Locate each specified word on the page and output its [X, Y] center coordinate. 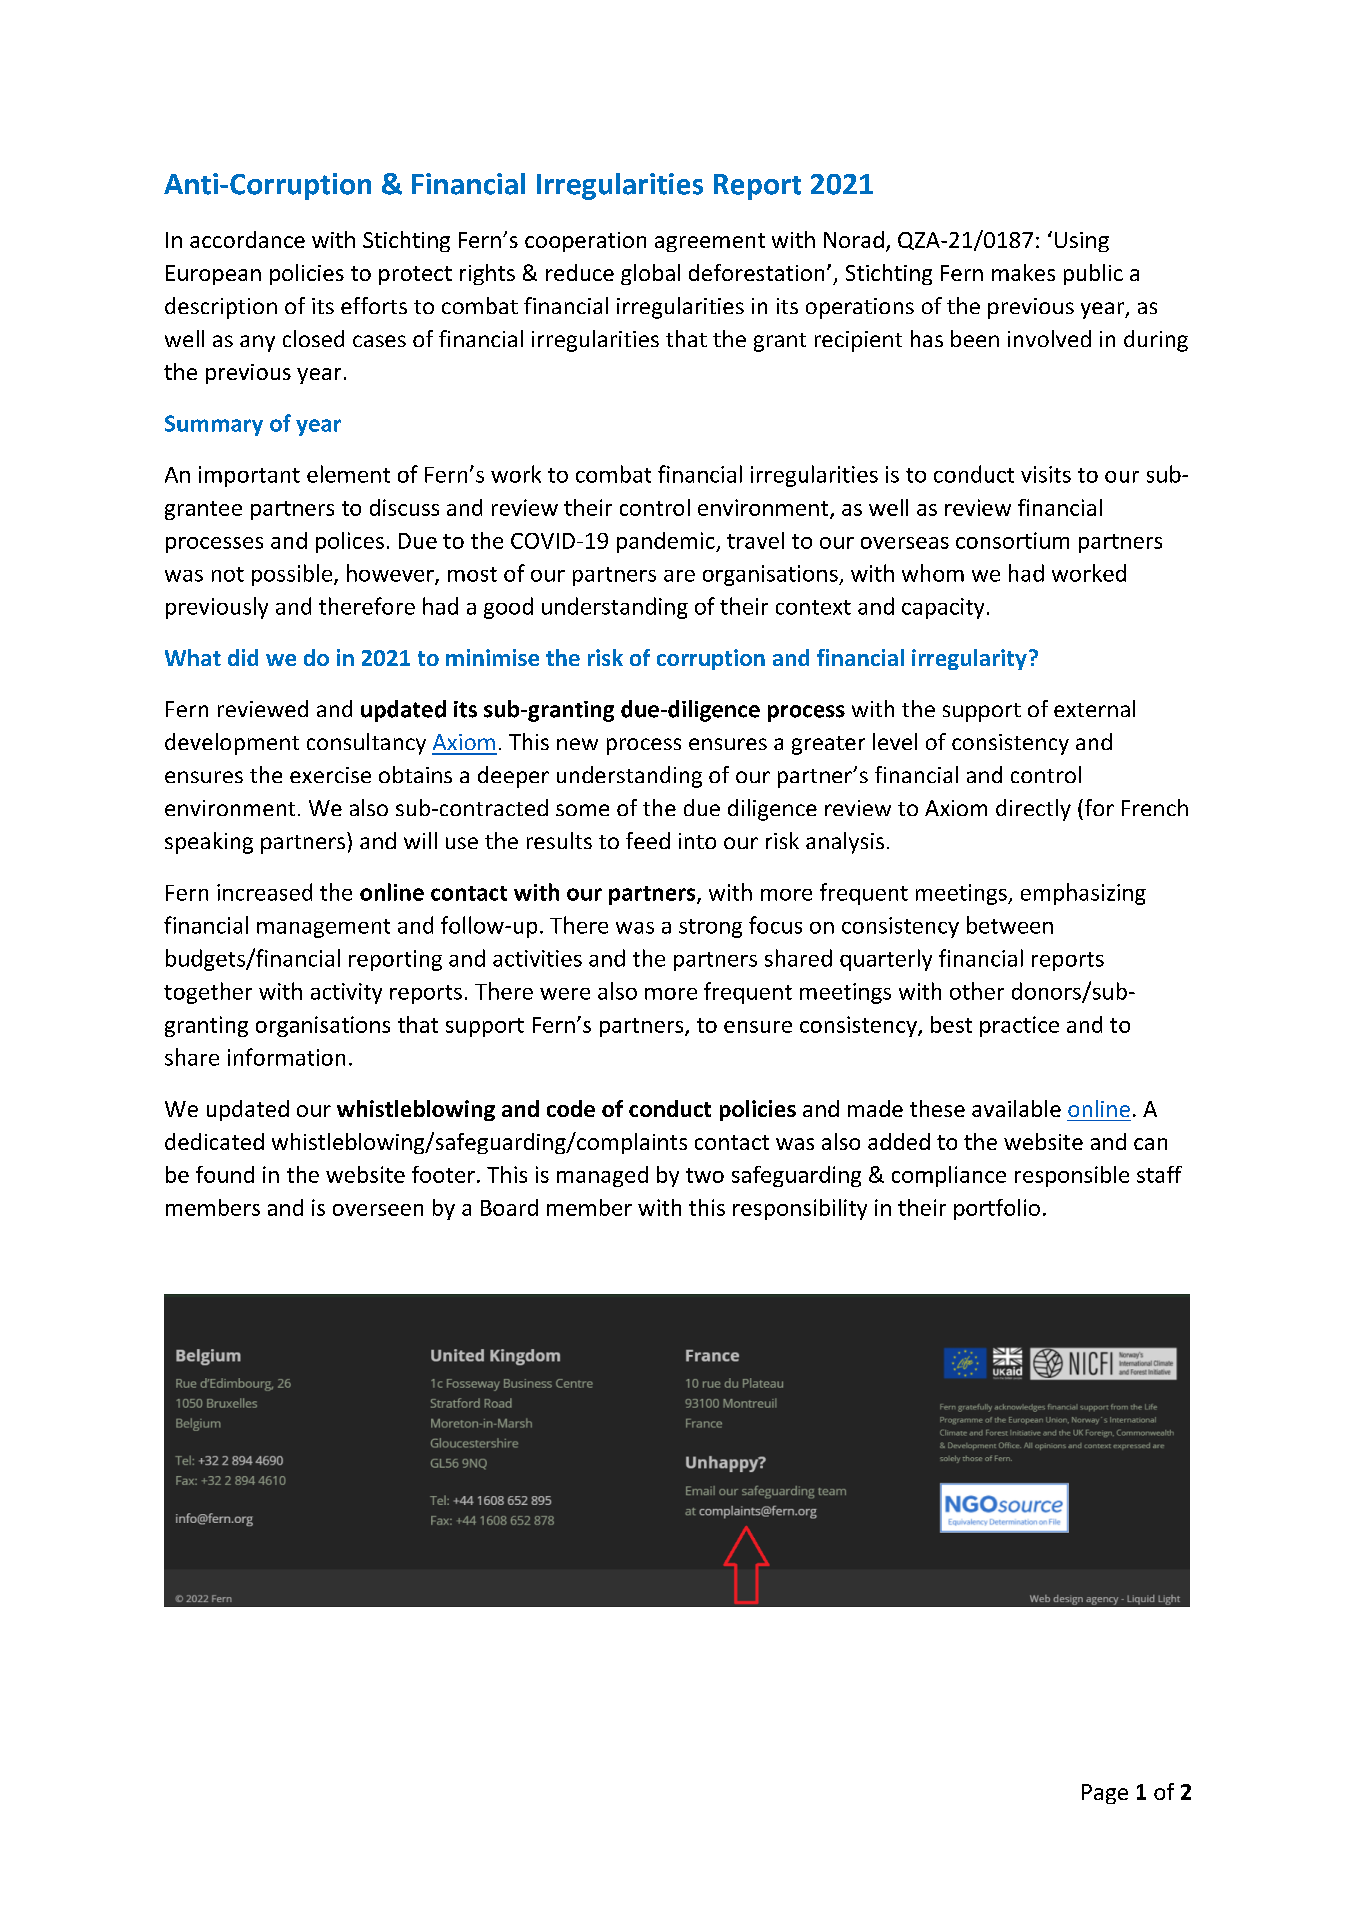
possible [292, 575]
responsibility [800, 1209]
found [225, 1174]
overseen [378, 1210]
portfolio [997, 1209]
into [697, 841]
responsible [1072, 1176]
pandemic [667, 542]
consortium [1012, 540]
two [705, 1175]
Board [509, 1207]
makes [1023, 272]
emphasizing [1083, 894]
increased [264, 892]
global [650, 274]
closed [313, 338]
